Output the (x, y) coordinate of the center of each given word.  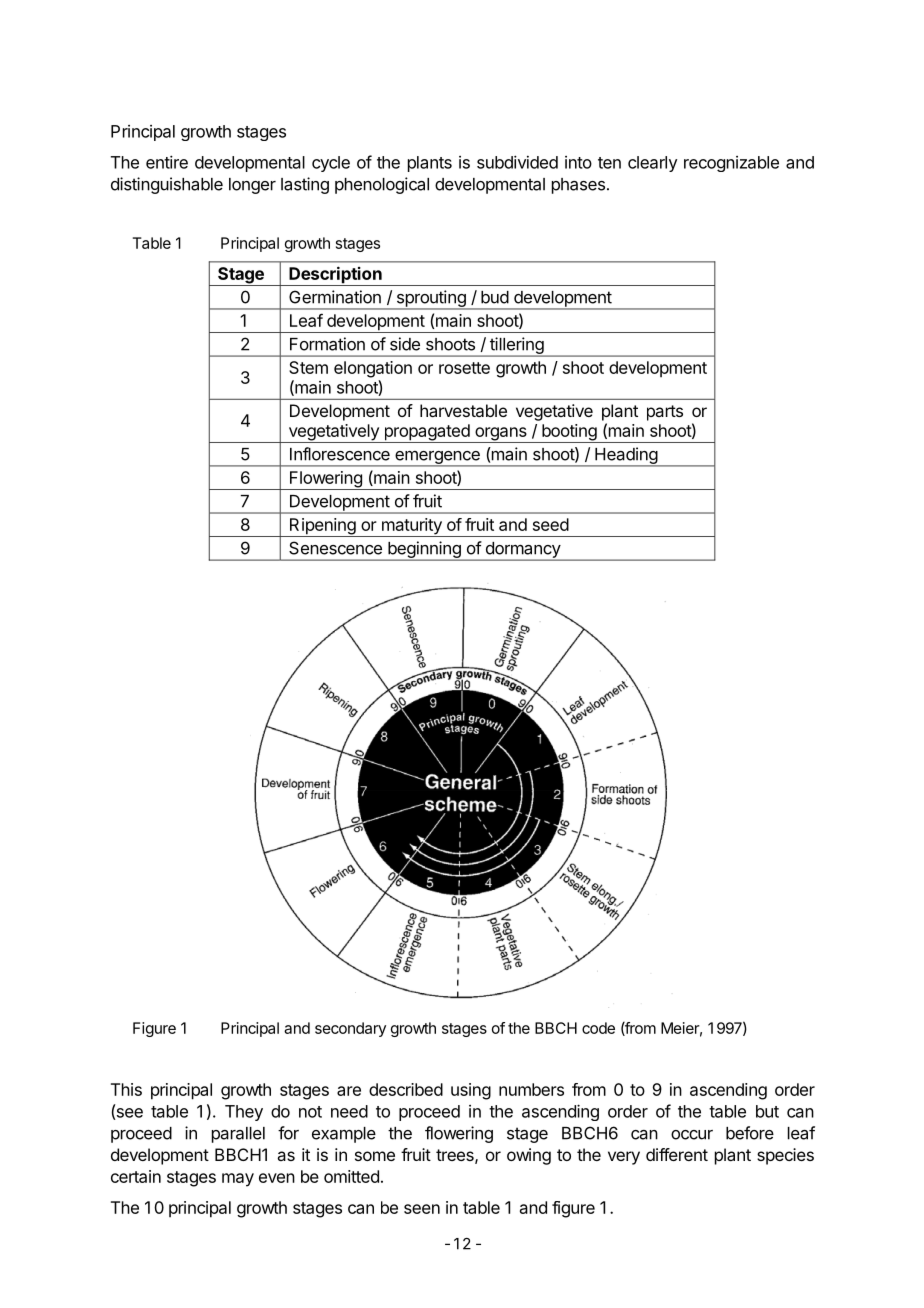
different (677, 1154)
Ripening (322, 527)
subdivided (517, 162)
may (238, 1180)
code (598, 1028)
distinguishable (167, 185)
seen (422, 1209)
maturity (411, 527)
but (767, 1111)
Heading (626, 456)
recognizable (731, 164)
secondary (350, 1029)
